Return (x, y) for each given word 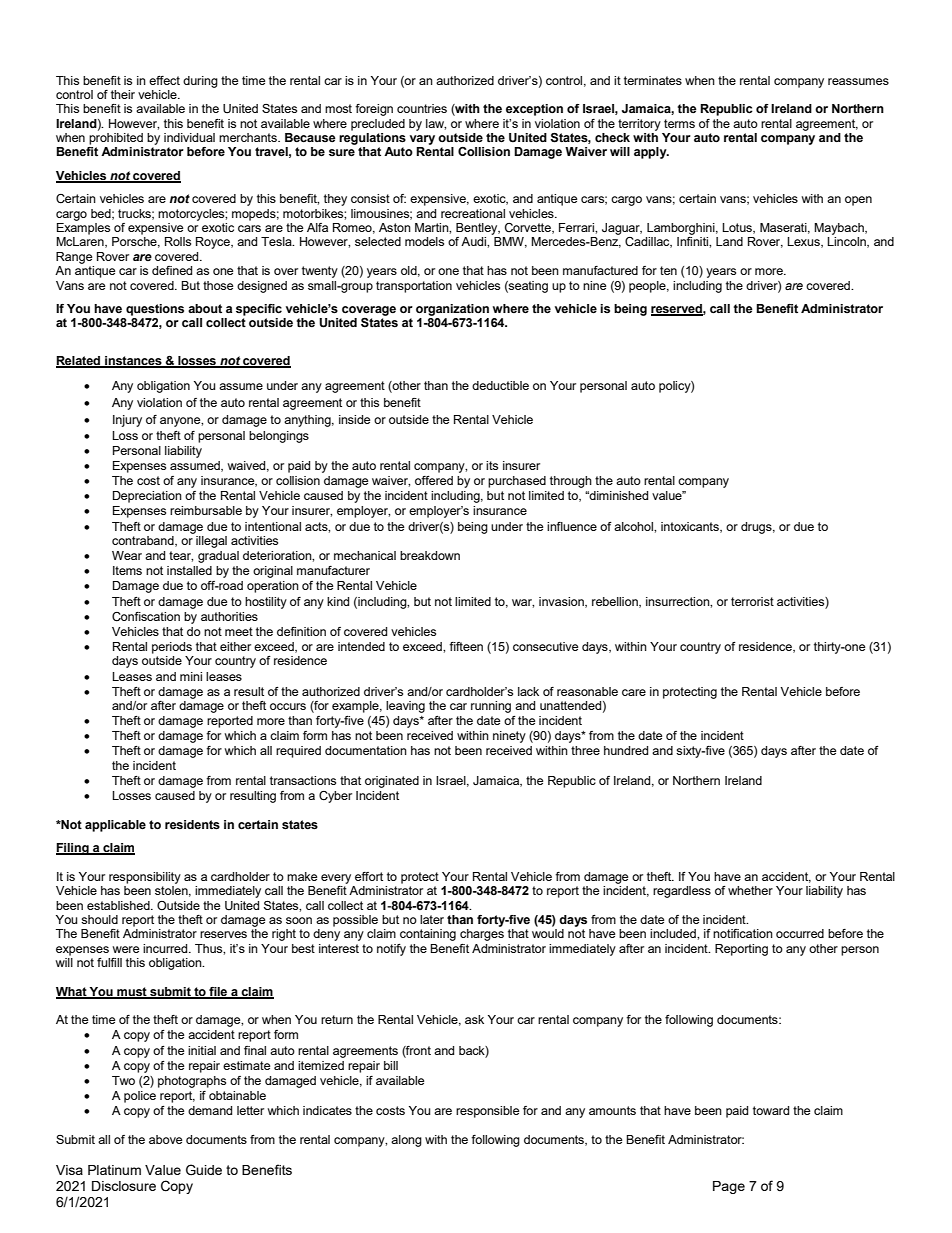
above (165, 1139)
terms (679, 123)
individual (189, 137)
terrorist (752, 601)
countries (422, 108)
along (406, 1141)
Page (729, 1187)
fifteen (466, 646)
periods (172, 648)
